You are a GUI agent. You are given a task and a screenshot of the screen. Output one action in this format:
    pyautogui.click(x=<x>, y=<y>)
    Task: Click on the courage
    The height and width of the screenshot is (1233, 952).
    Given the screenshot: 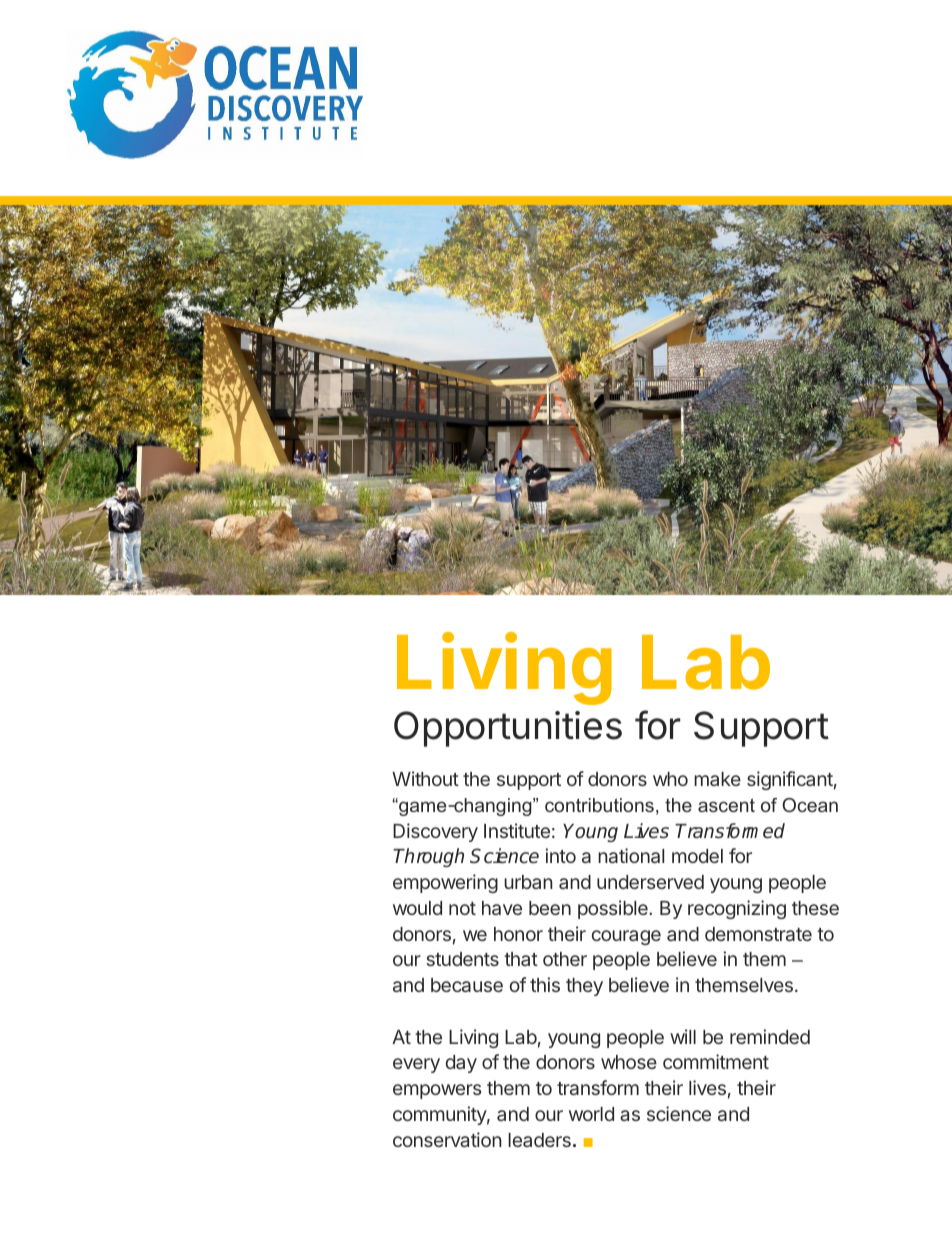 What is the action you would take?
    pyautogui.click(x=626, y=937)
